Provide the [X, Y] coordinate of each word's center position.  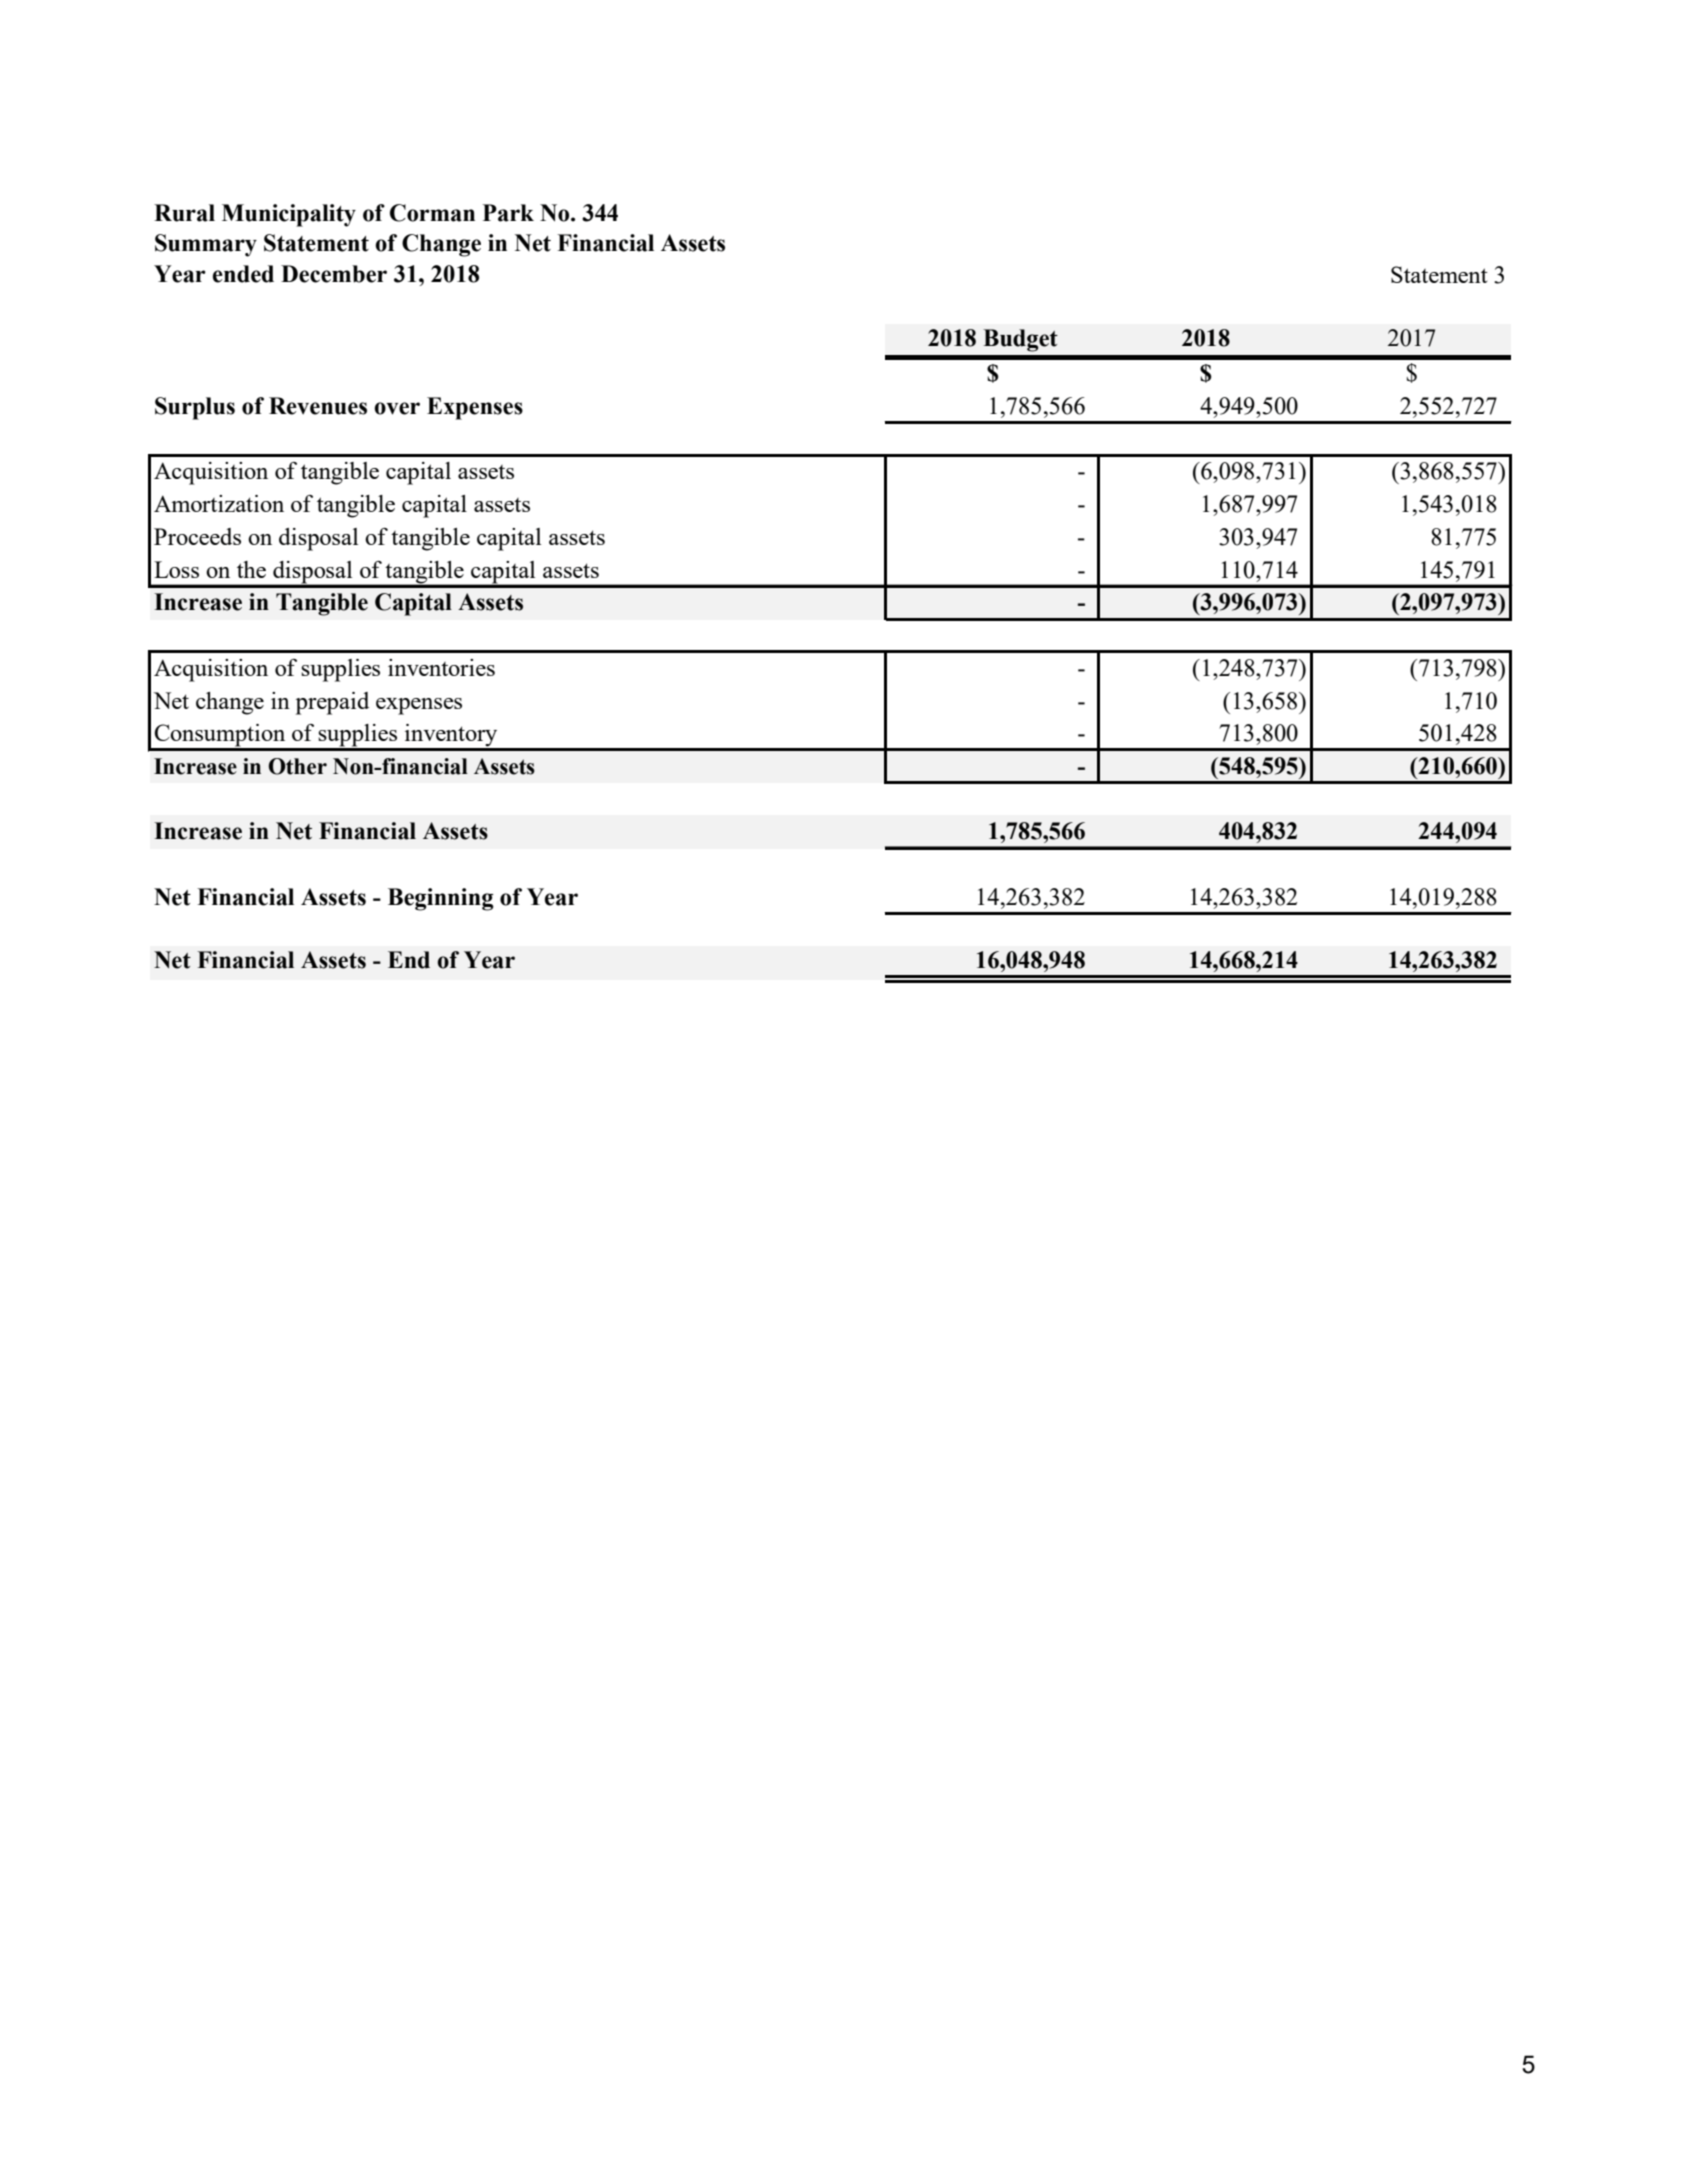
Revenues [318, 406]
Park [508, 213]
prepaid [332, 703]
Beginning [441, 899]
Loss [176, 569]
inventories [441, 667]
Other [298, 766]
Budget [1020, 340]
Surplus [195, 408]
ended [243, 274]
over [397, 408]
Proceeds [197, 536]
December [334, 274]
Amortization [219, 503]
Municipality [289, 215]
